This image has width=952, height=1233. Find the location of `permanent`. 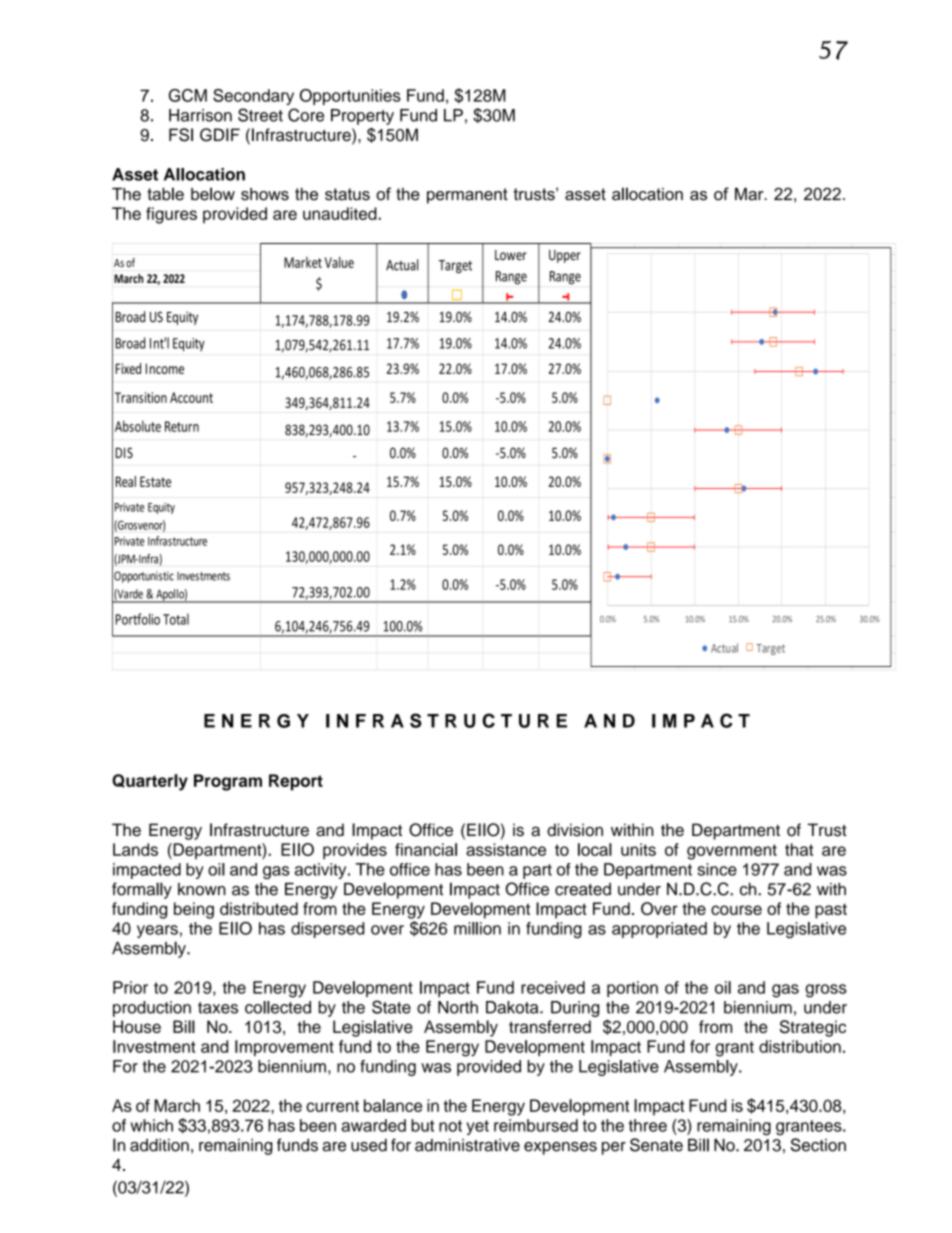

permanent is located at coordinates (467, 196).
